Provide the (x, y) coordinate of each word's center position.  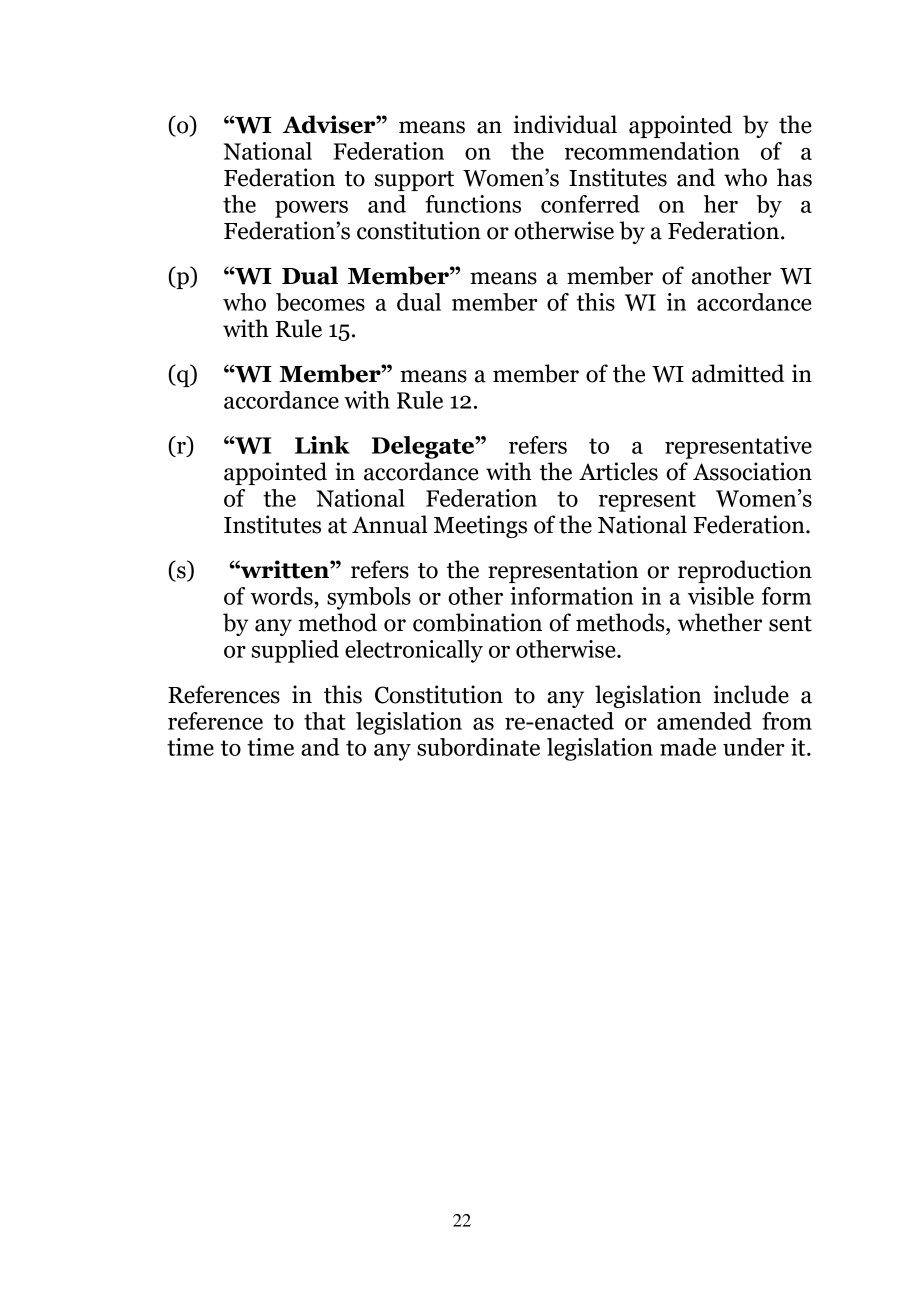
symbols (369, 598)
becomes (320, 302)
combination (477, 622)
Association (752, 471)
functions (473, 204)
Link (322, 445)
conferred (590, 204)
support (414, 181)
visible (721, 596)
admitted (738, 373)
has (794, 177)
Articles (618, 471)
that (325, 721)
